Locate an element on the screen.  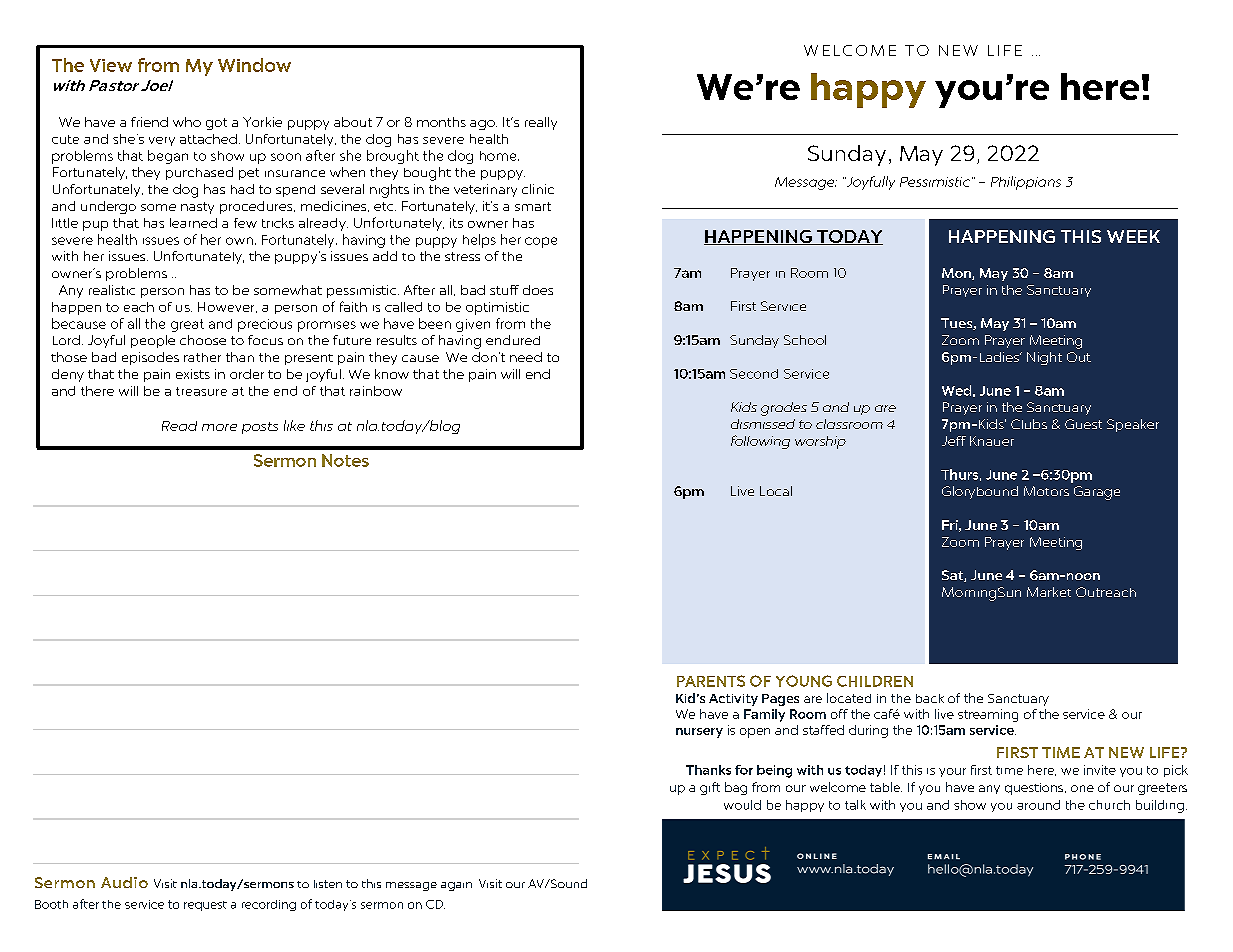
really is located at coordinates (541, 123).
